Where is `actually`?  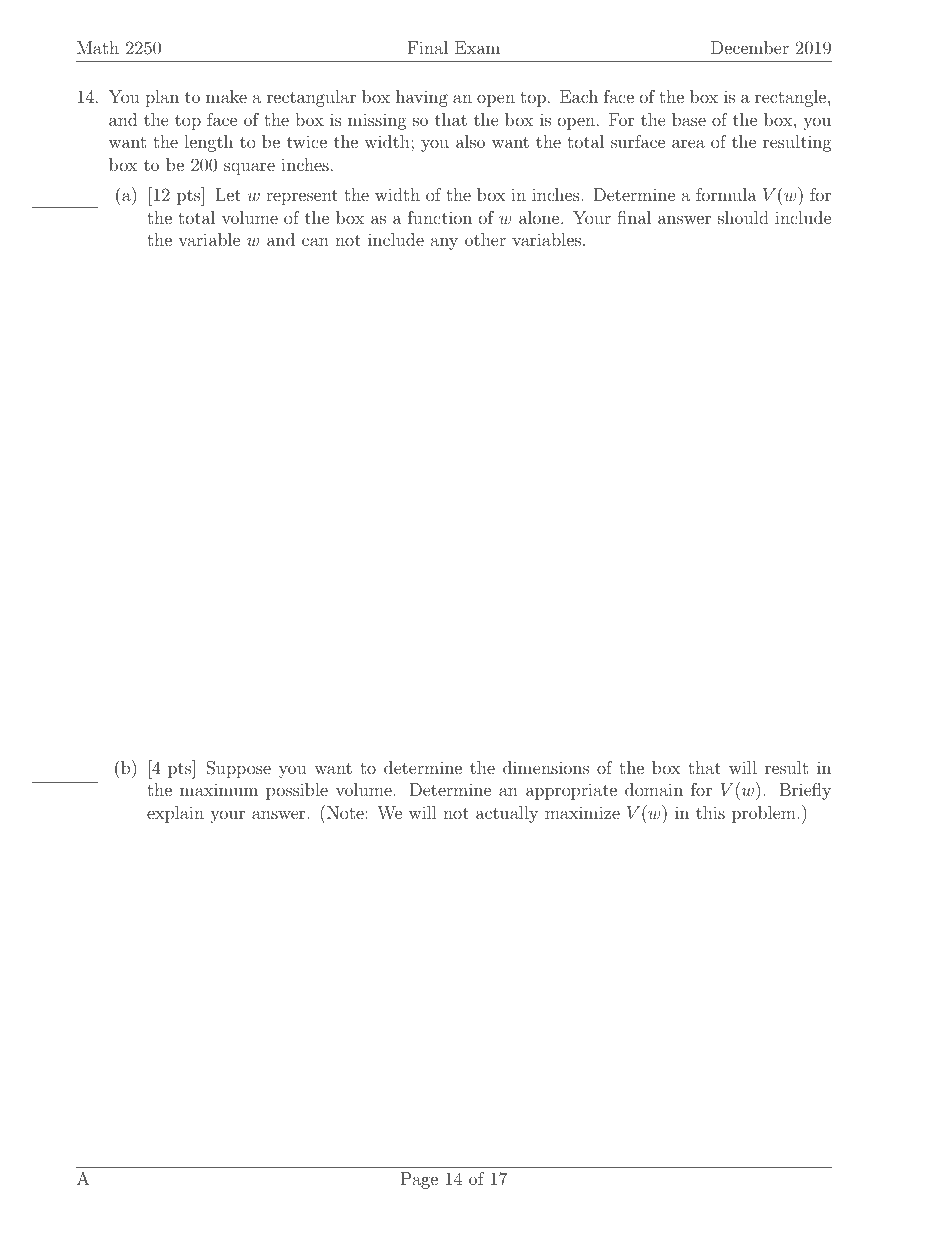 actually is located at coordinates (507, 814).
